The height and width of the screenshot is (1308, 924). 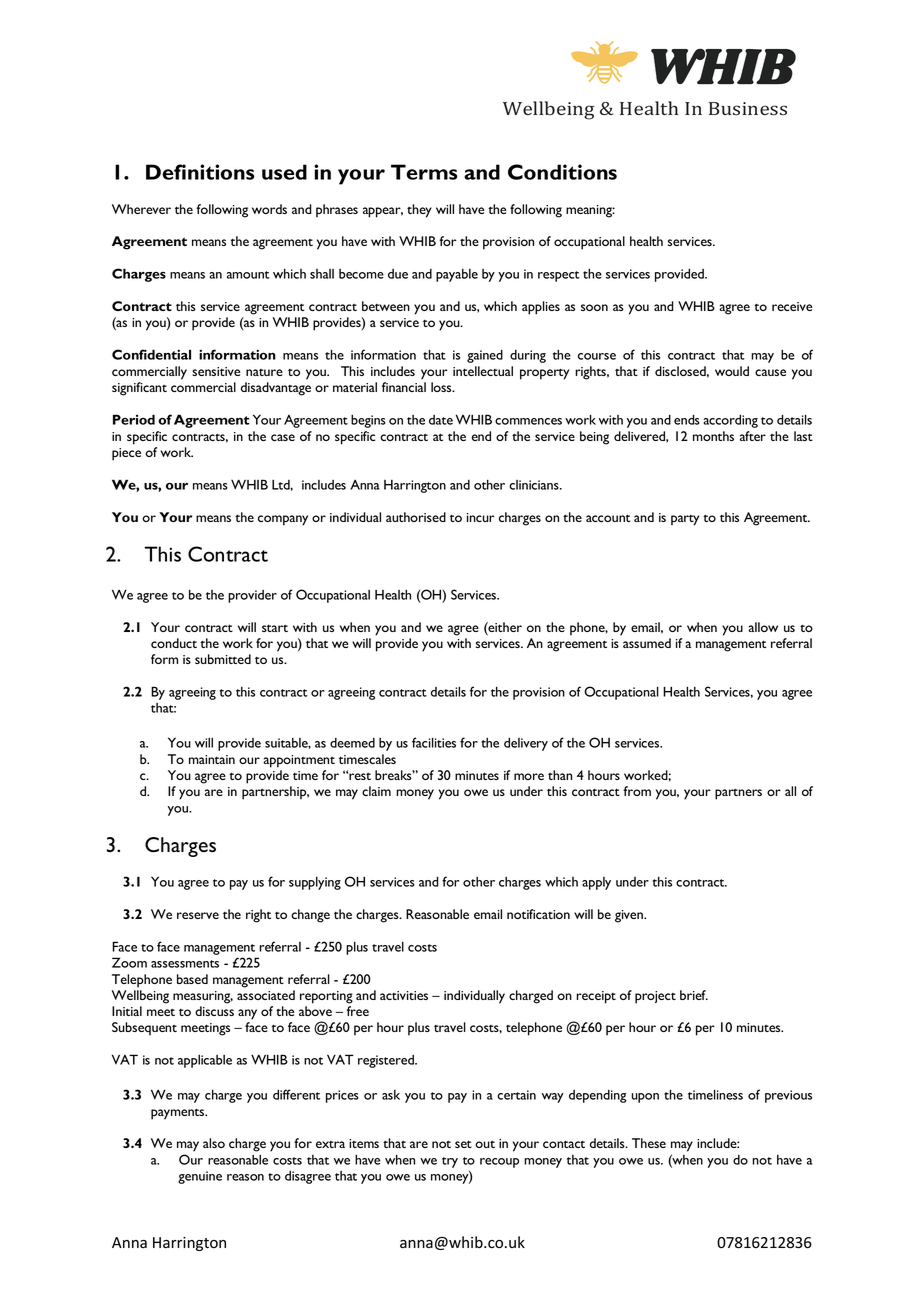 What do you see at coordinates (212, 759) in the screenshot?
I see `maintain` at bounding box center [212, 759].
